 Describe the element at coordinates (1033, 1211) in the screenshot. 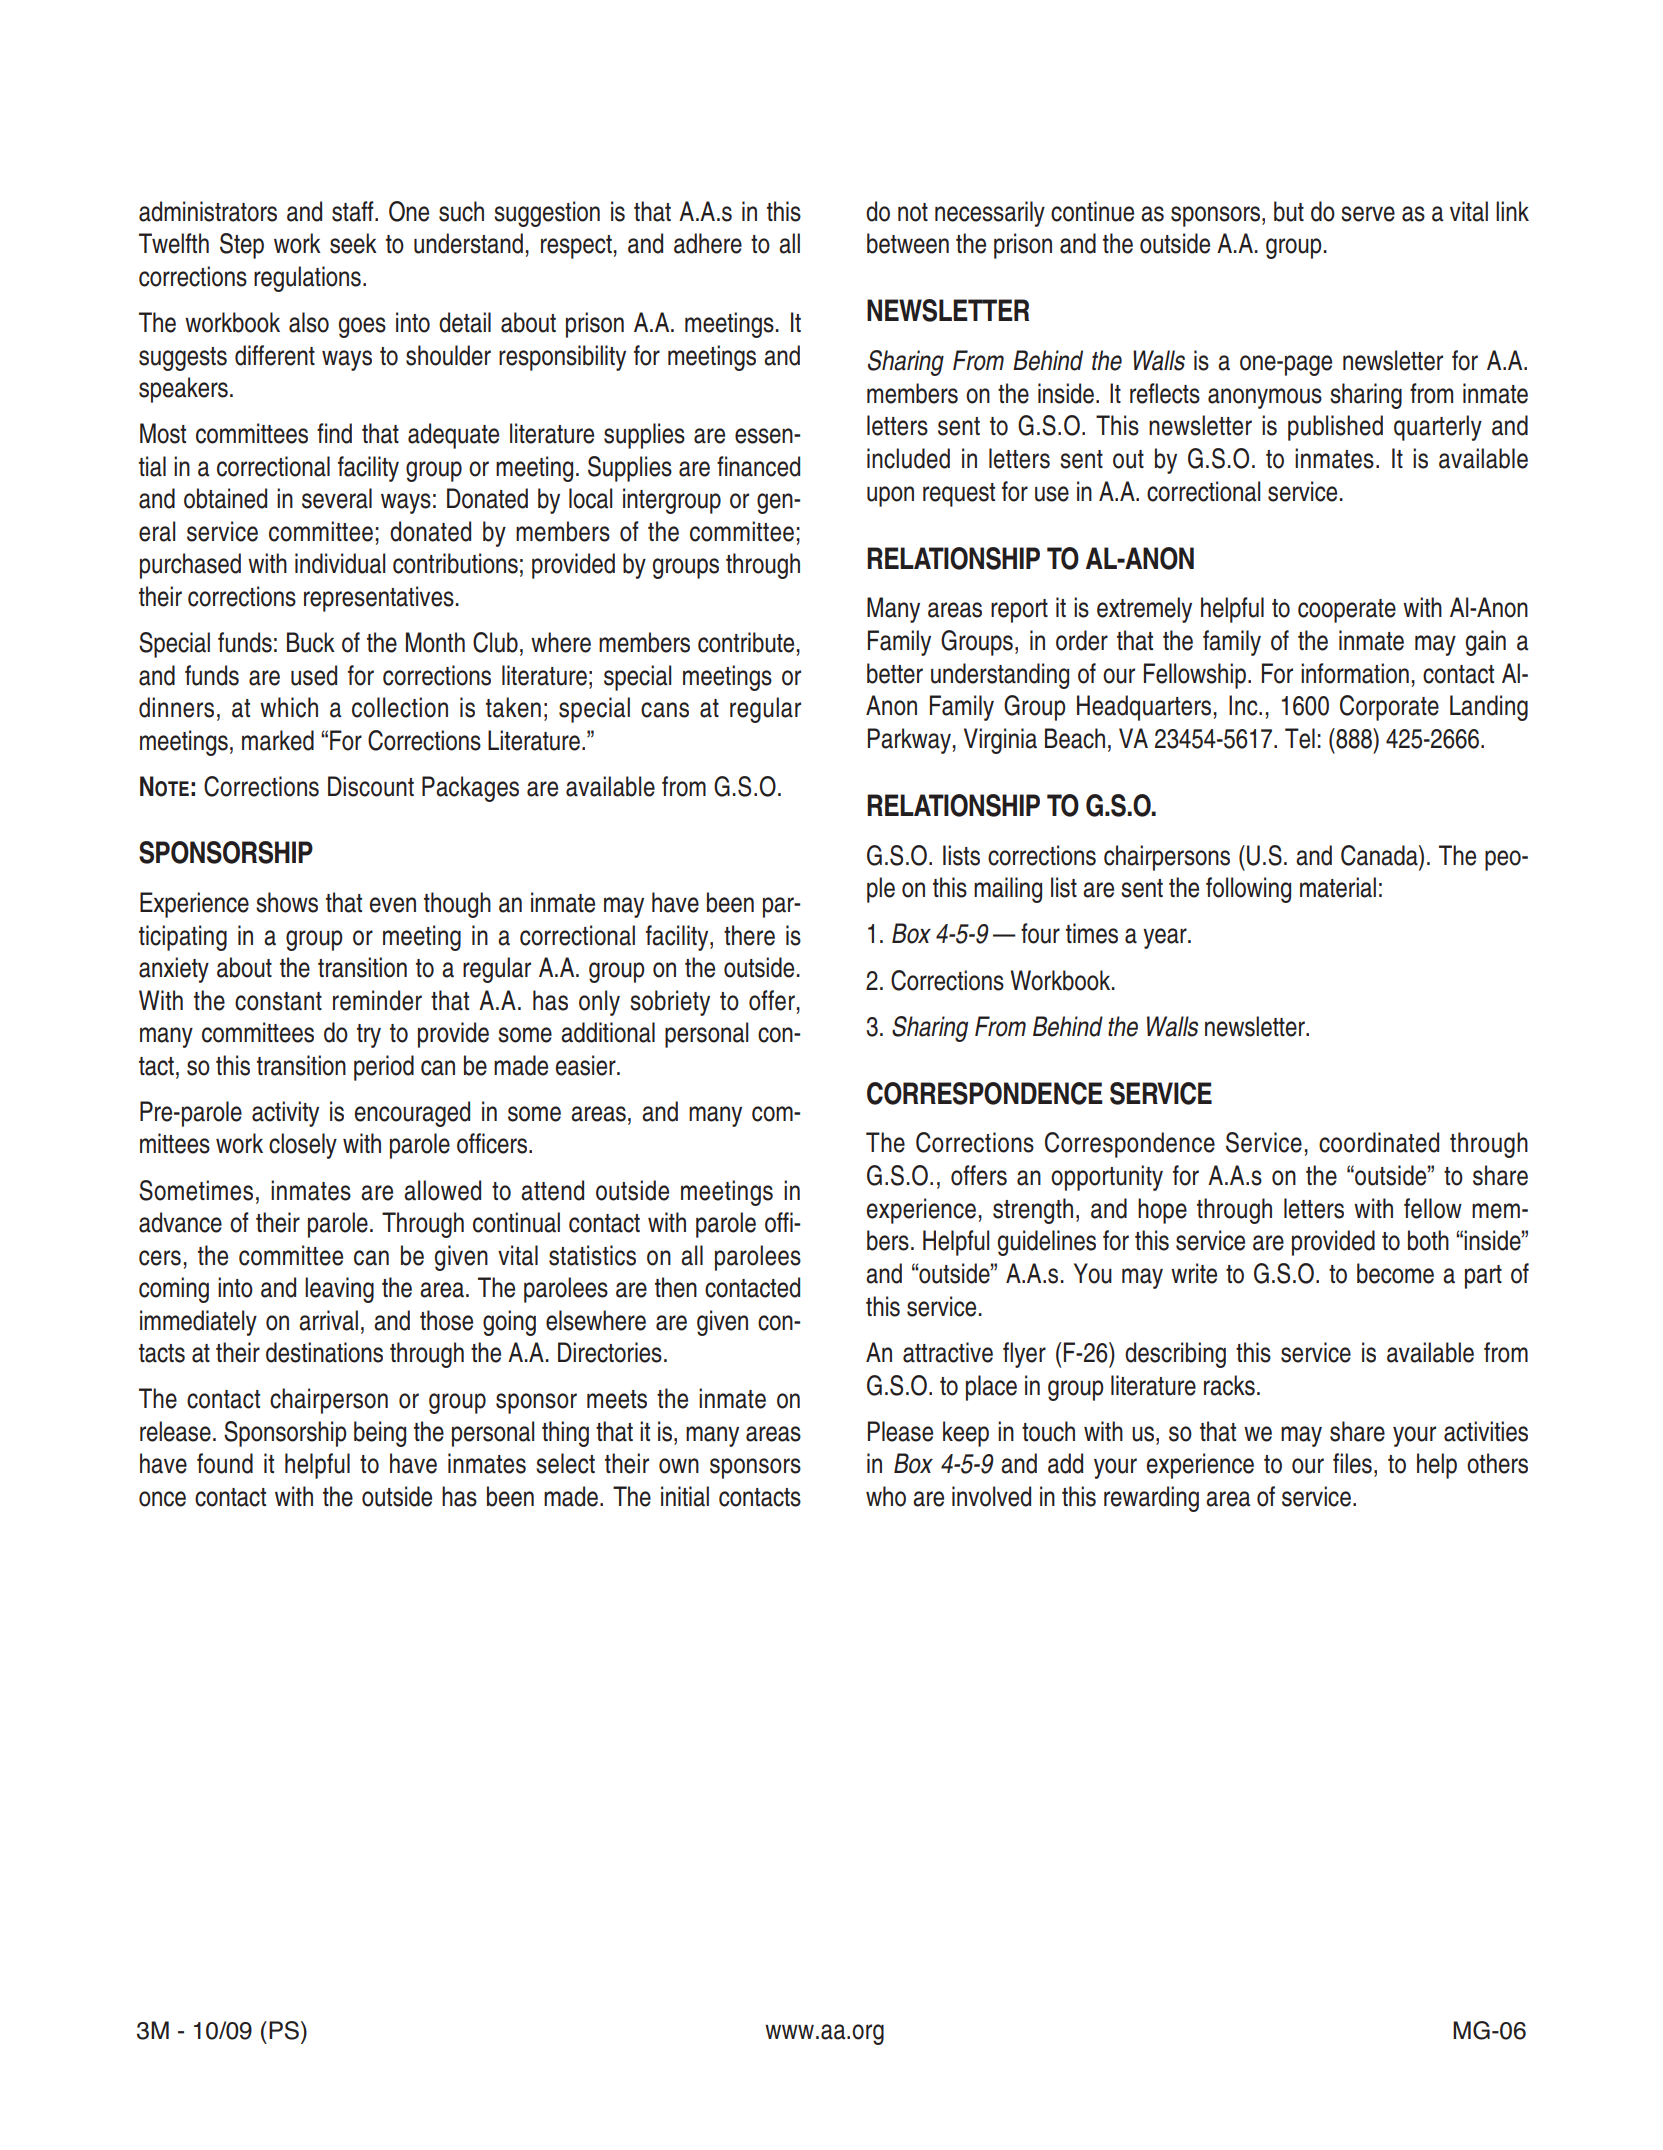

I see `strength` at that location.
